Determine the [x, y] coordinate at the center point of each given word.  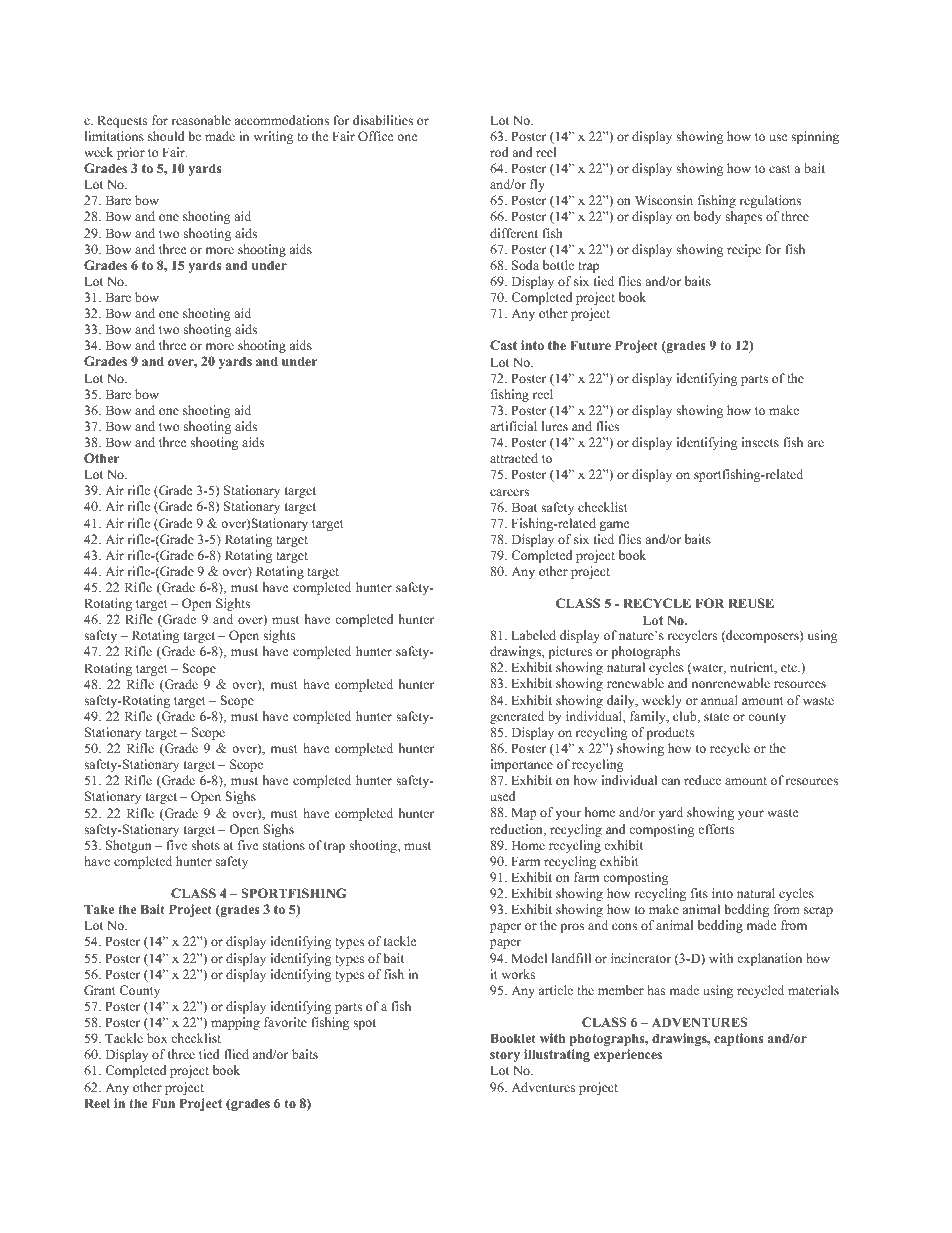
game [614, 526]
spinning [815, 137]
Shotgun [129, 846]
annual [719, 700]
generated [517, 717]
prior [131, 153]
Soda [525, 265]
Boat [524, 507]
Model [529, 958]
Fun [163, 1103]
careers [509, 492]
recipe [744, 250]
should [166, 136]
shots [205, 845]
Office [376, 136]
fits [699, 893]
